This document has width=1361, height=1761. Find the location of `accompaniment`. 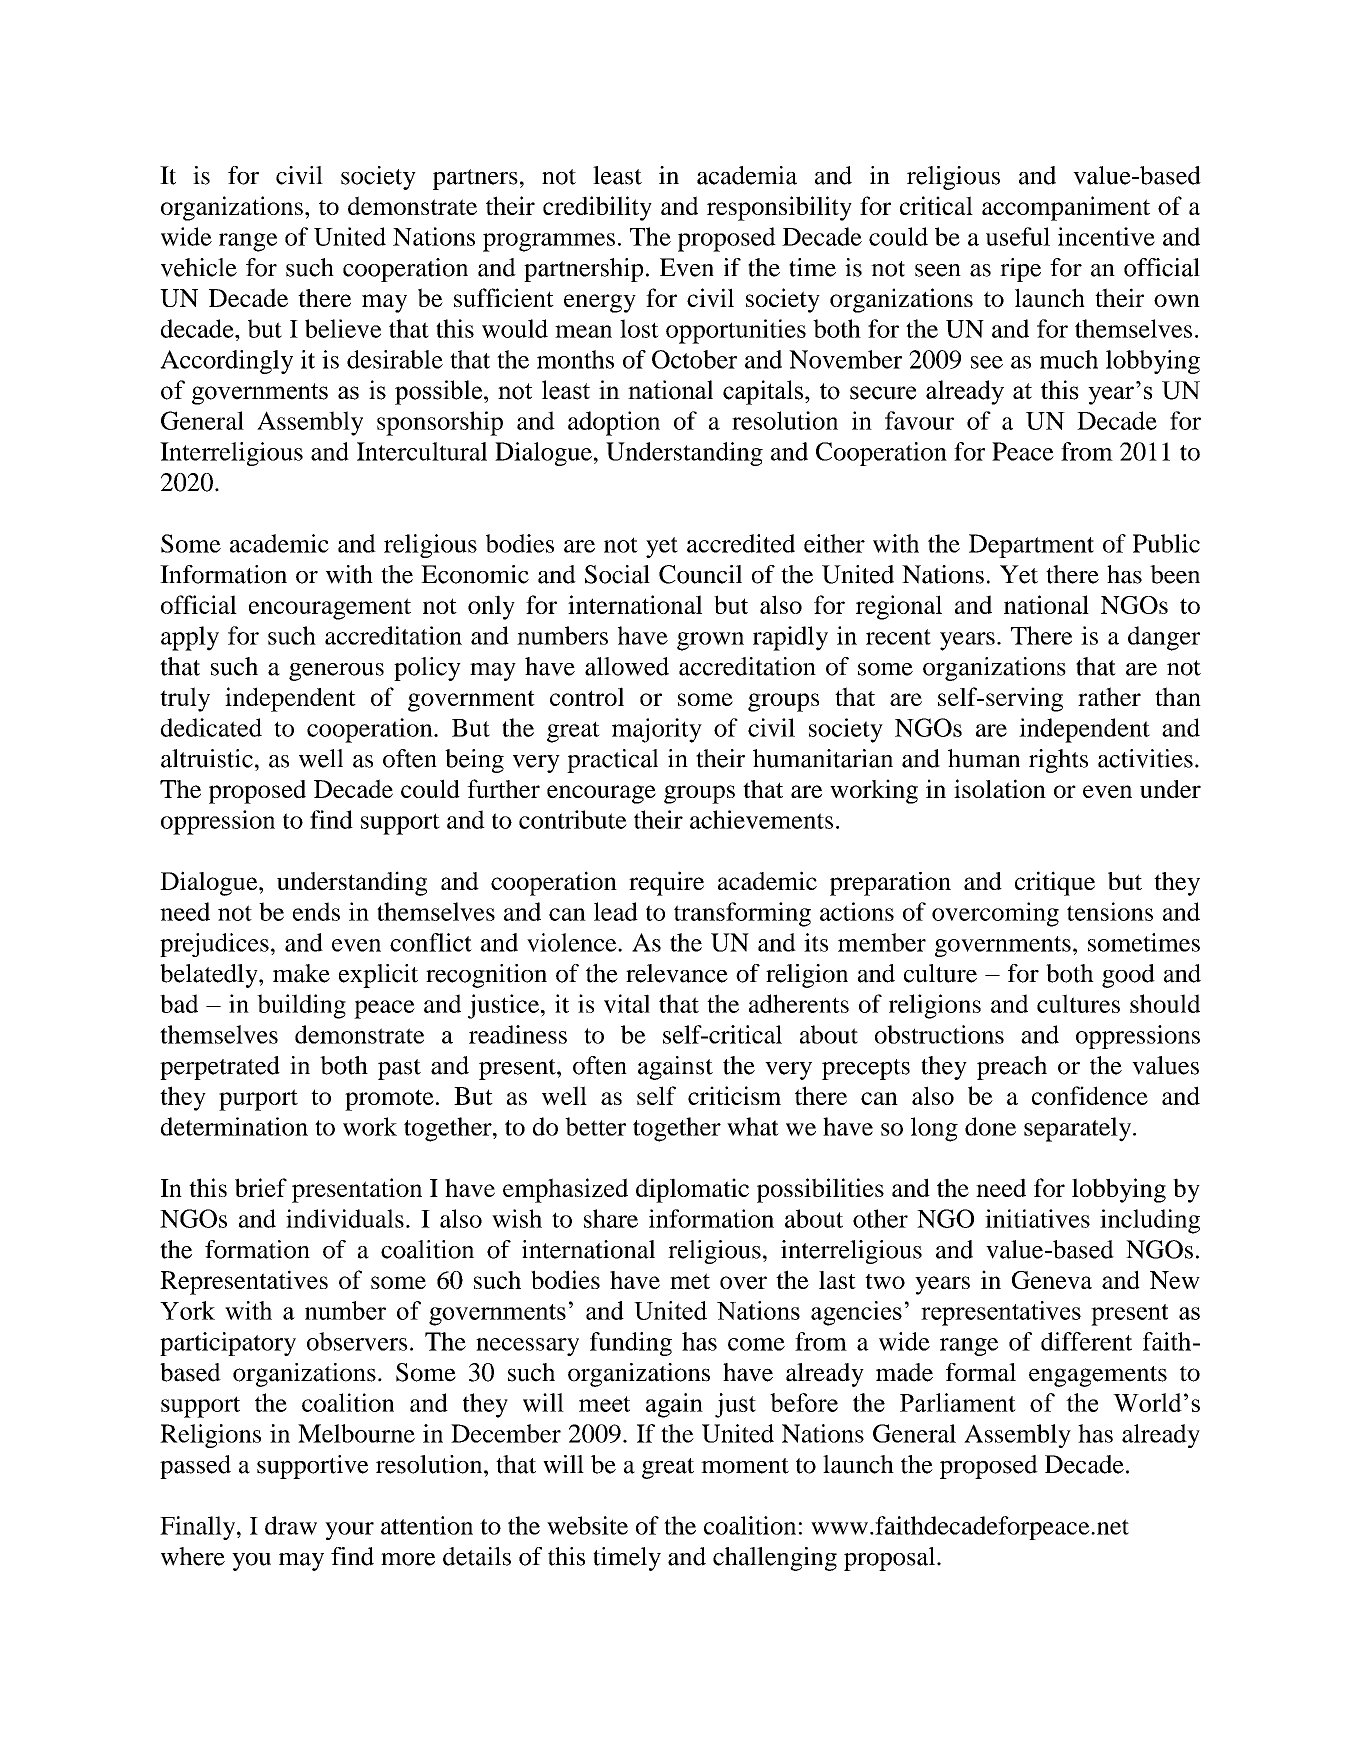

accompaniment is located at coordinates (1066, 208).
